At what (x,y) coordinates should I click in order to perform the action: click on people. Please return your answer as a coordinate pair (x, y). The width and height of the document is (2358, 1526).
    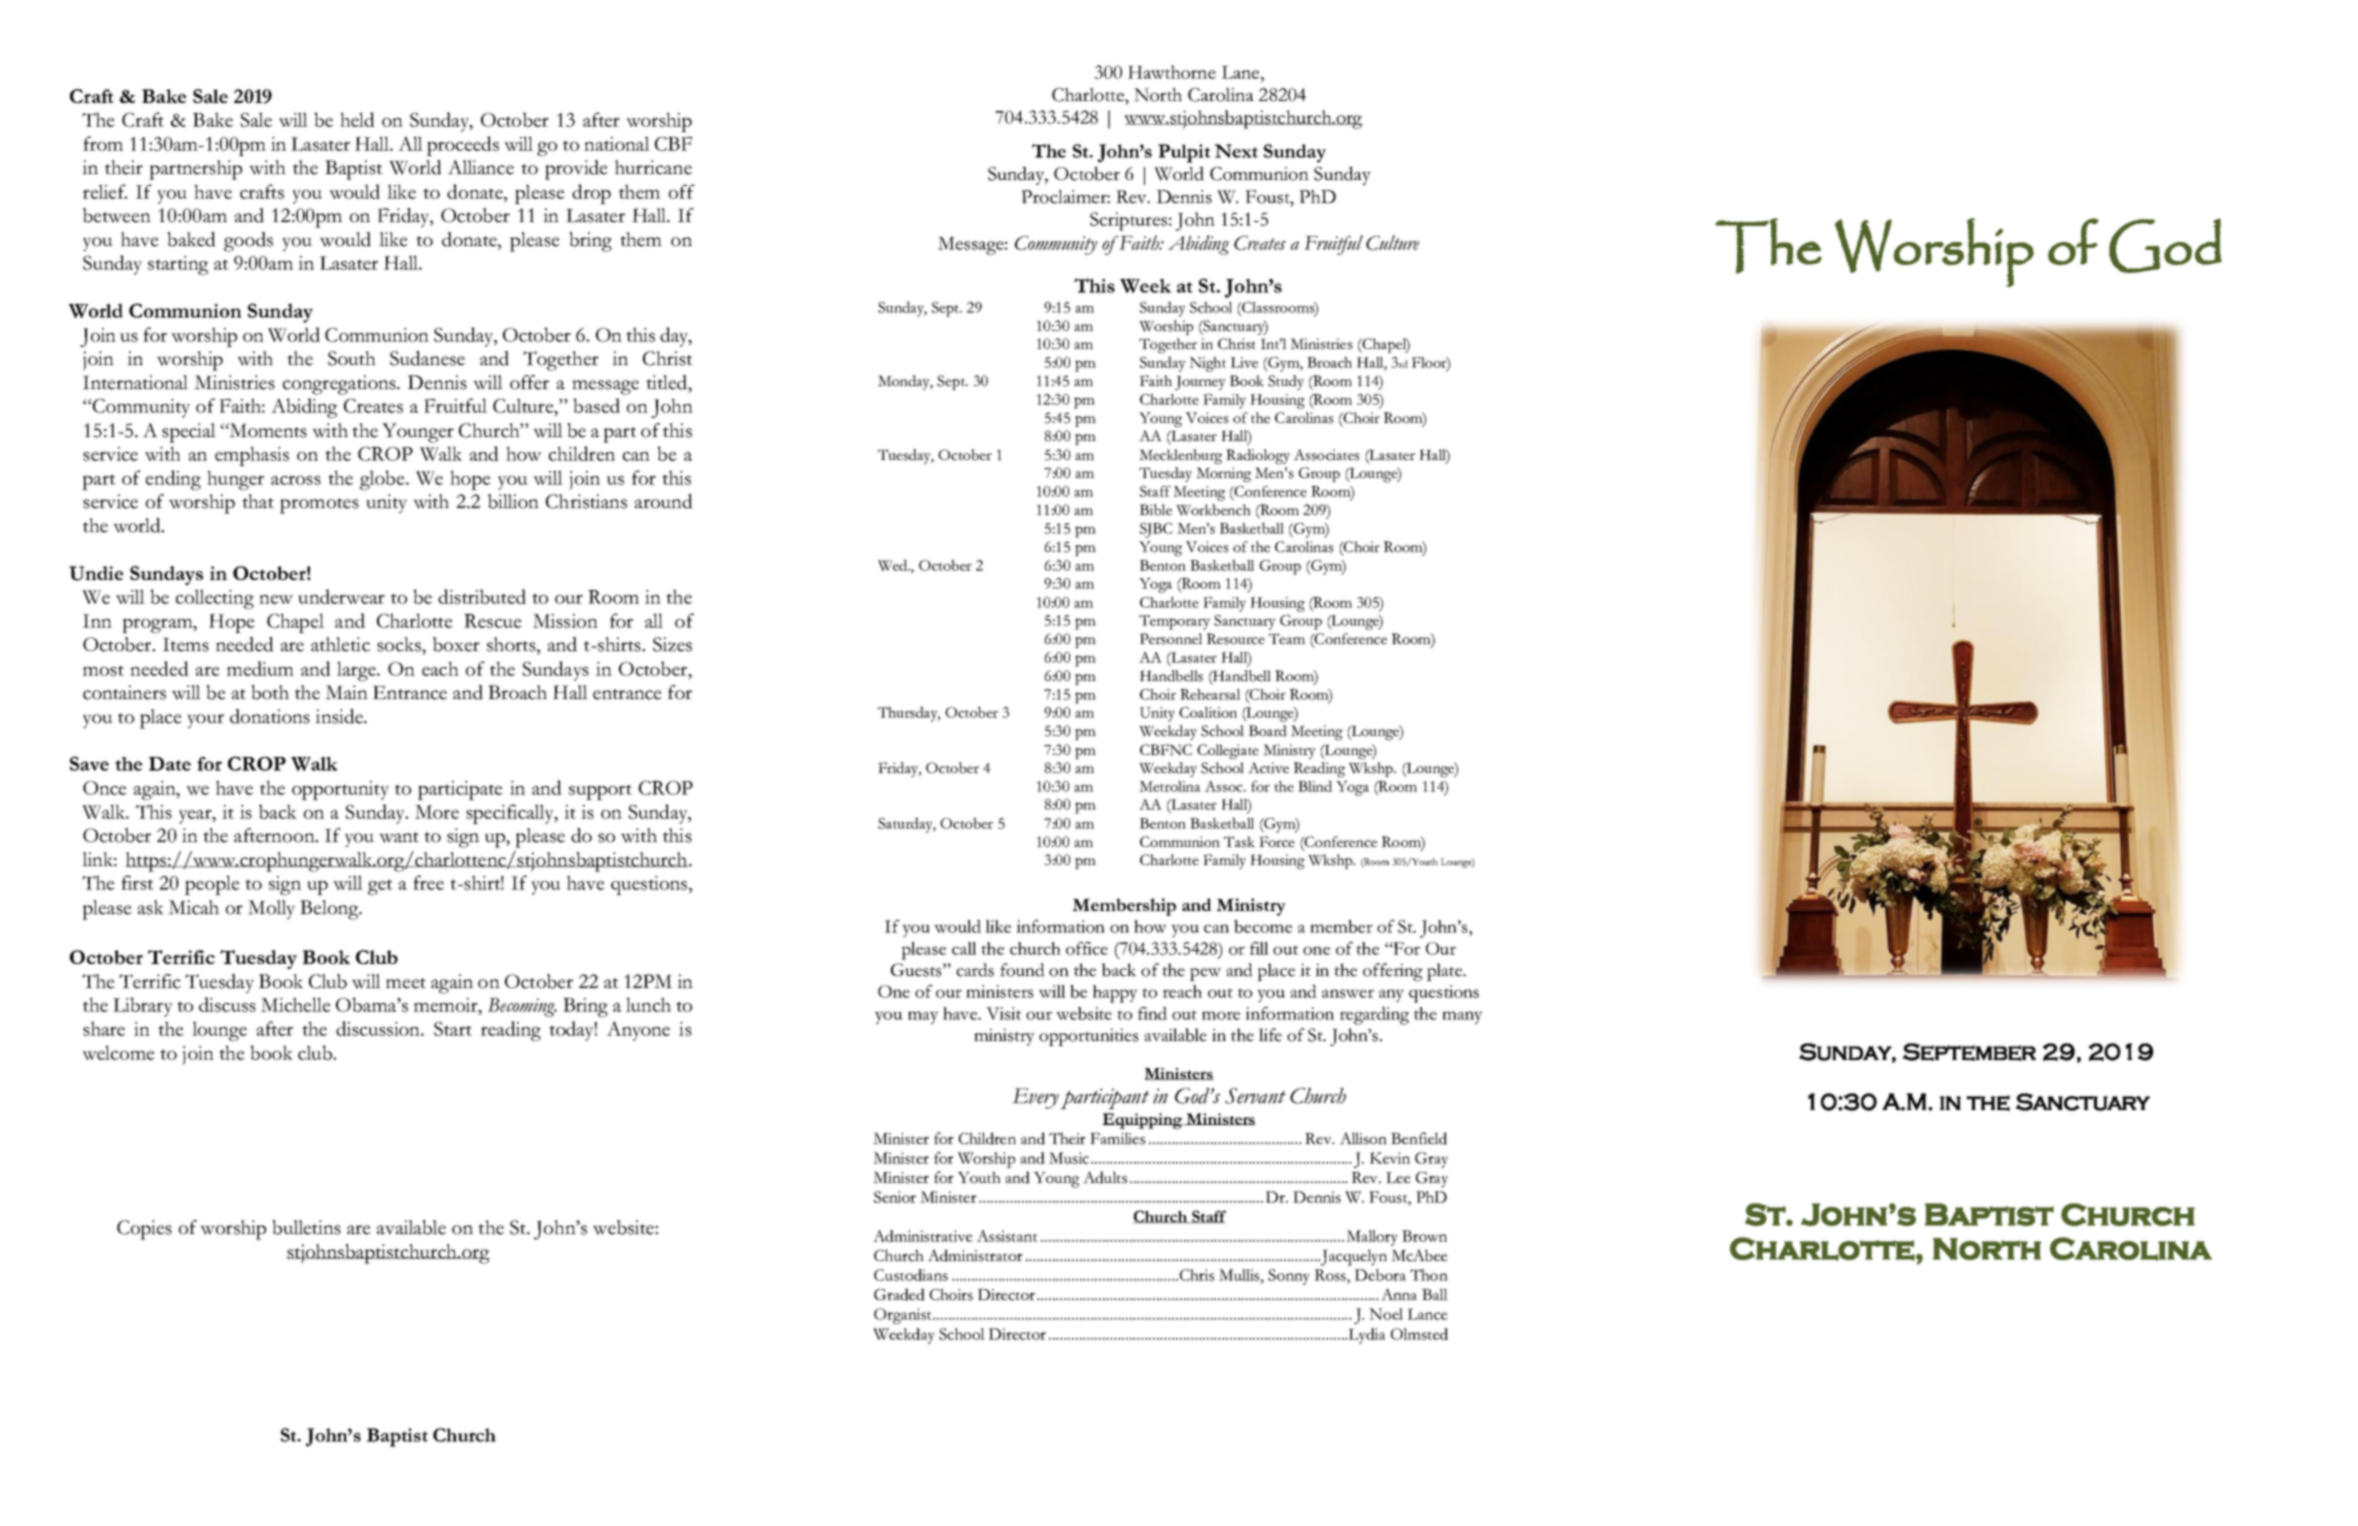
    Looking at the image, I should click on (212, 885).
